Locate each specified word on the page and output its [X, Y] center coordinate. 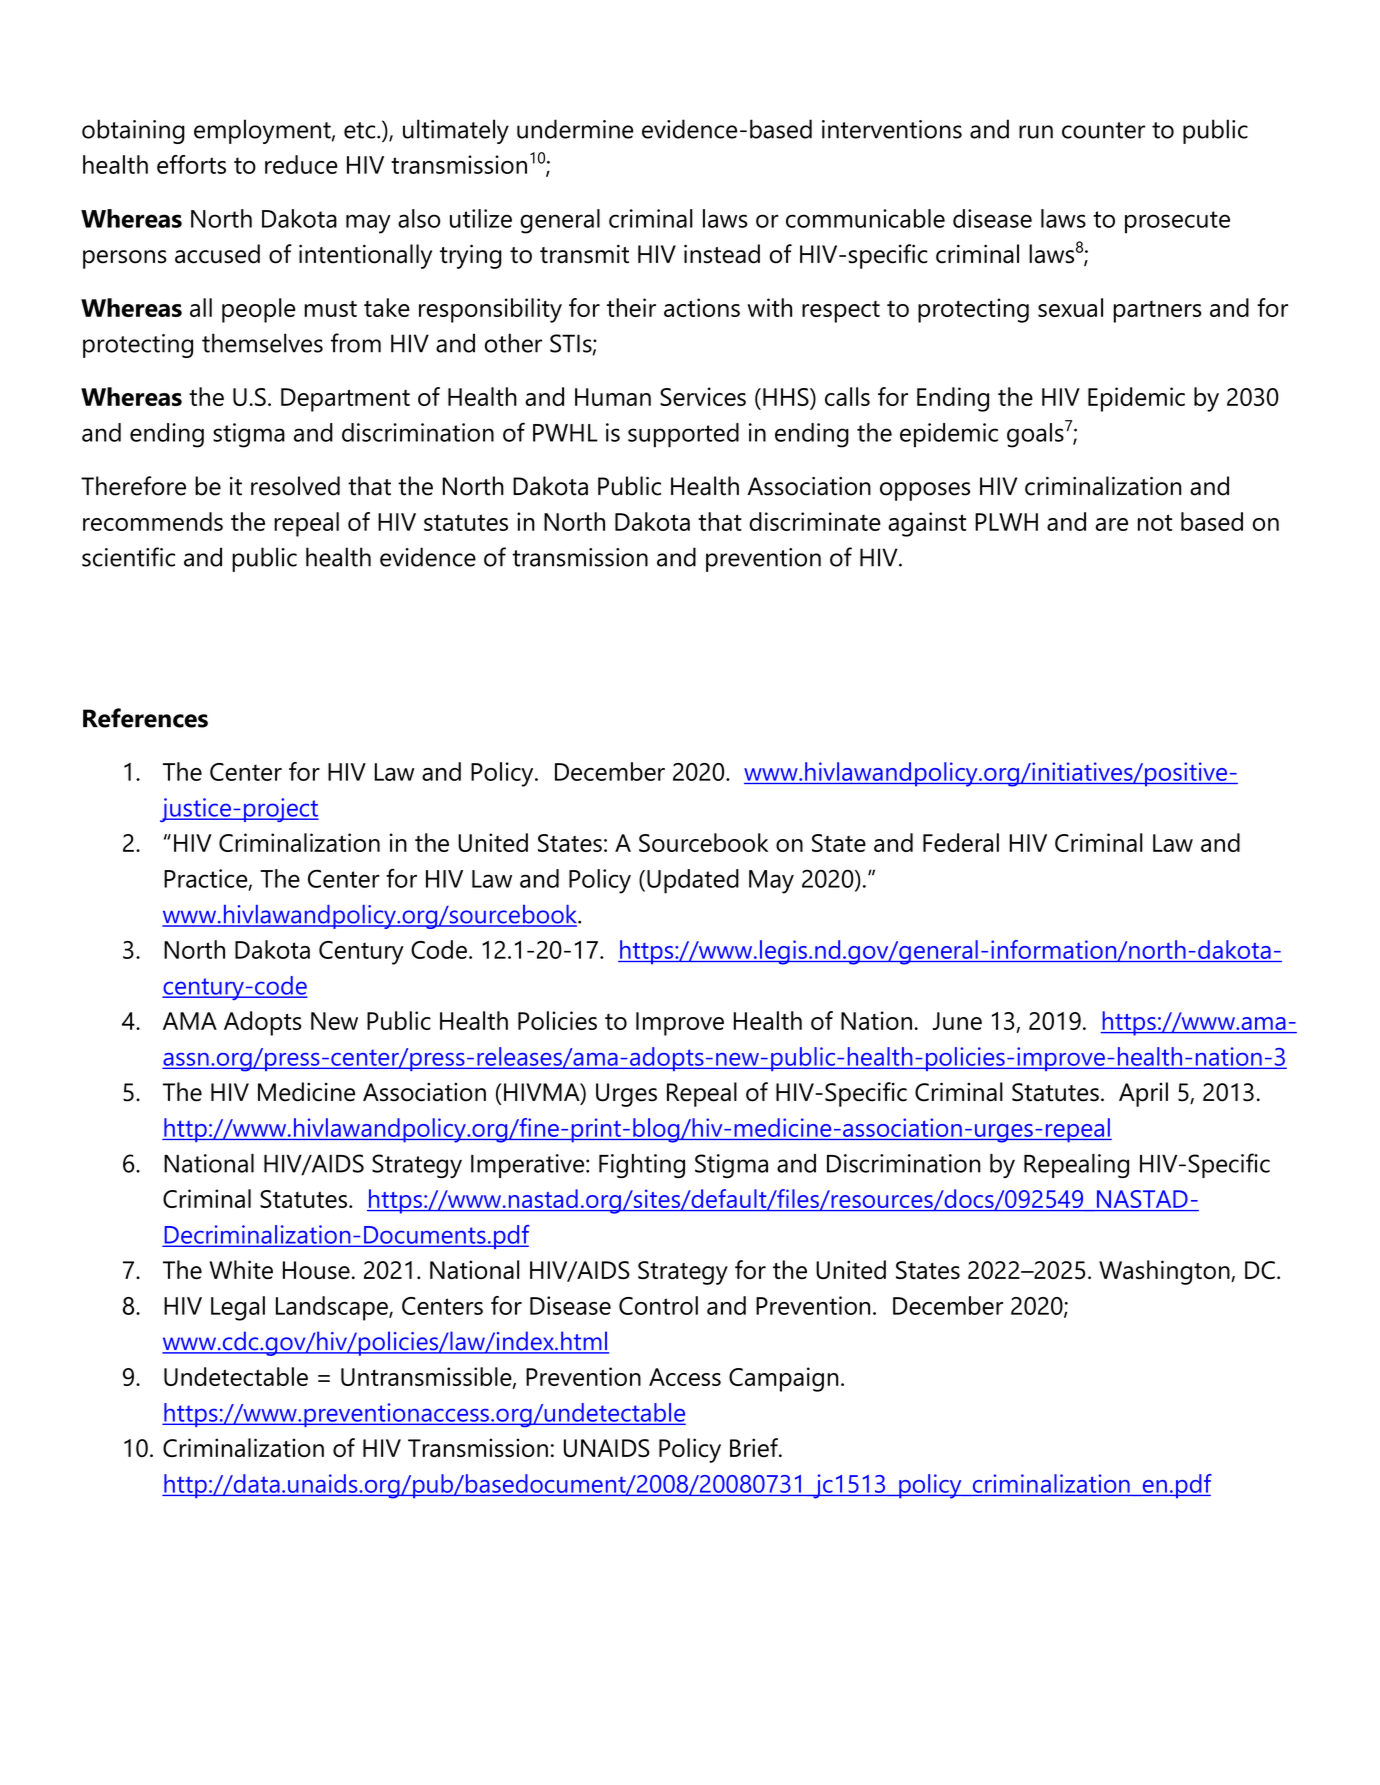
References [145, 718]
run [1036, 132]
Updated [693, 881]
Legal [238, 1308]
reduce [301, 164]
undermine [575, 129]
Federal [961, 842]
